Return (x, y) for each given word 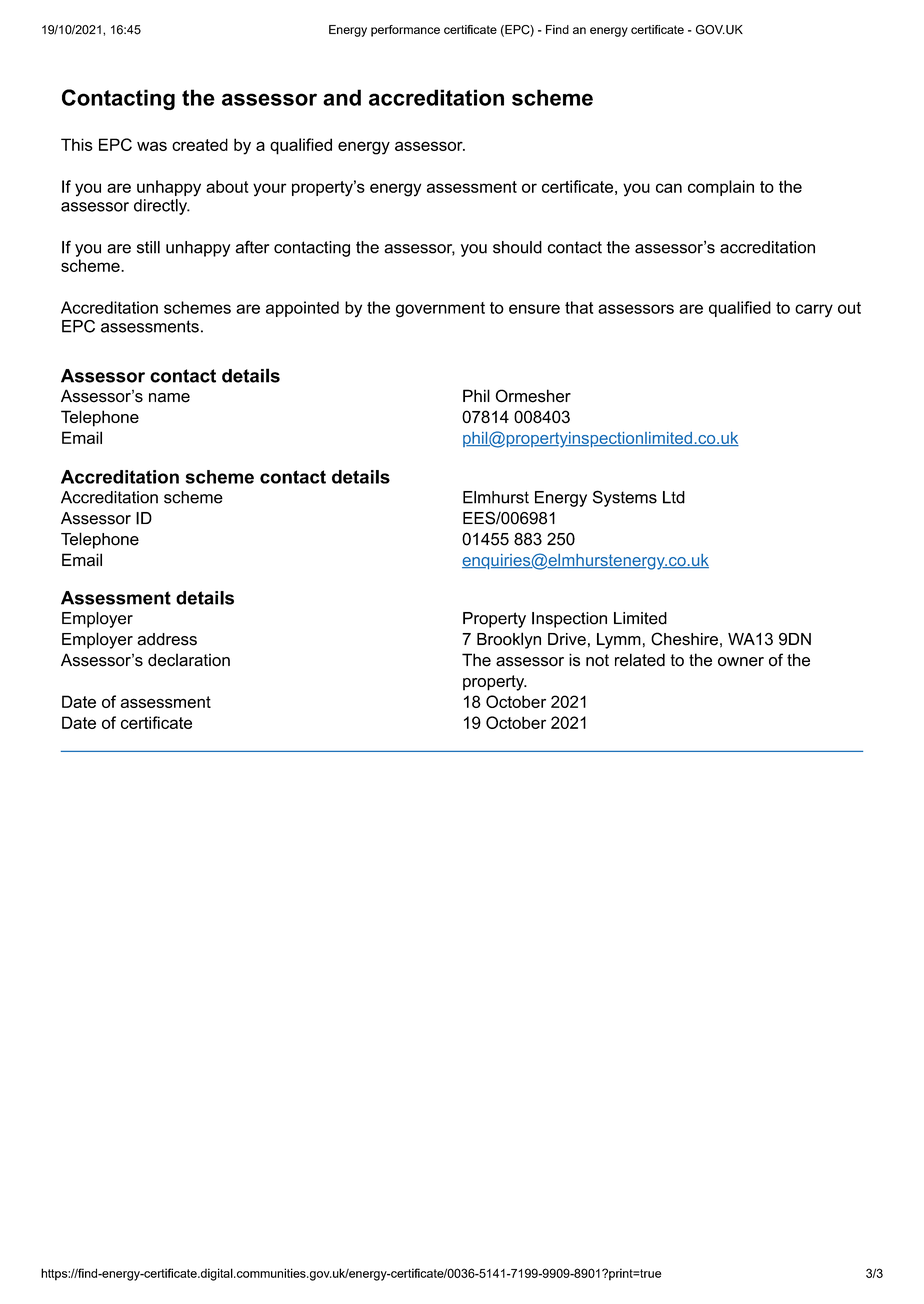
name (169, 398)
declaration (189, 660)
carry (814, 311)
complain (721, 188)
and (342, 97)
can (669, 188)
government (440, 310)
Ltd (674, 497)
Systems (625, 498)
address (167, 639)
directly (161, 207)
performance (405, 31)
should (517, 247)
